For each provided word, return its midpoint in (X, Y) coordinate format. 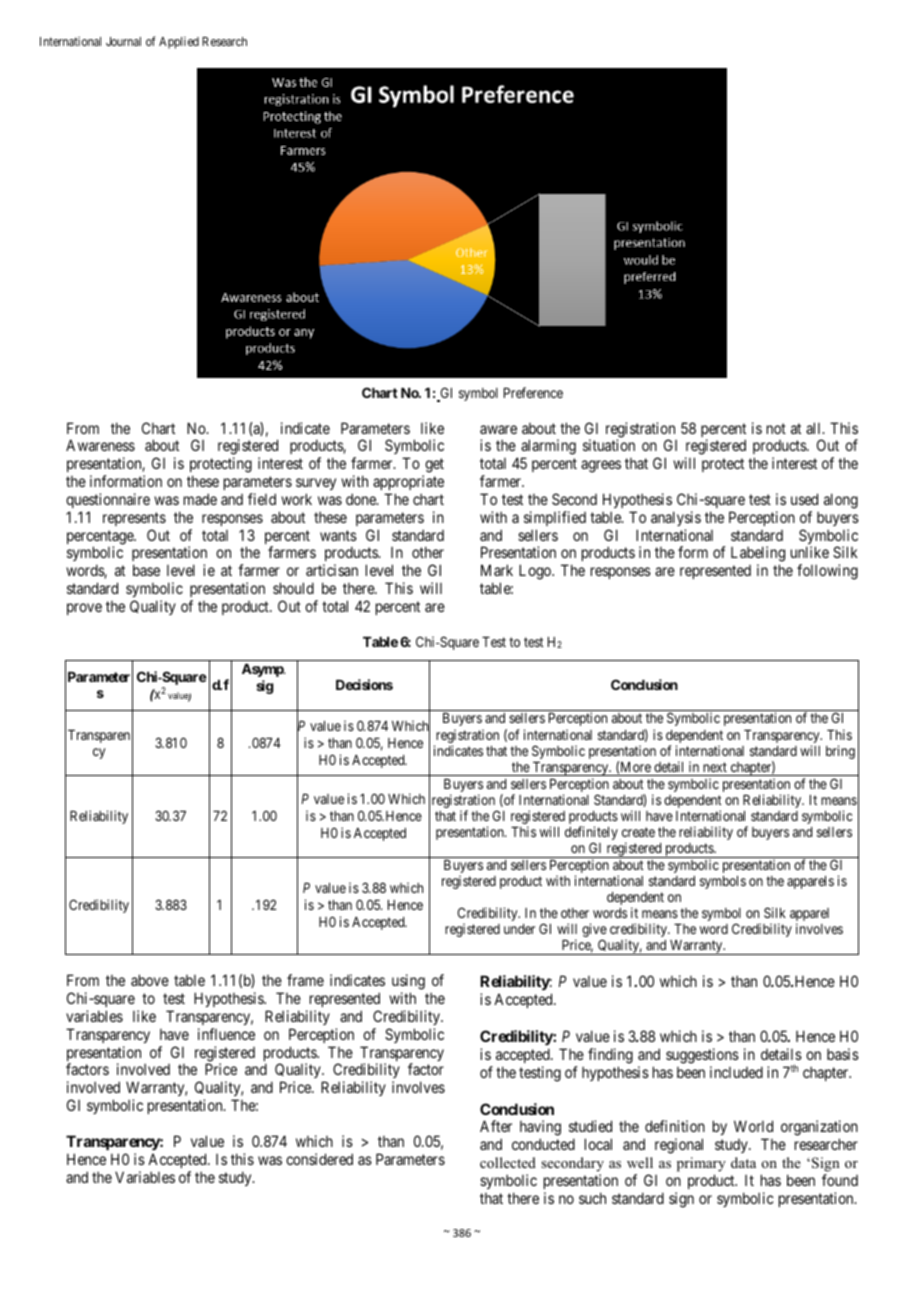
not (776, 428)
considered (319, 1159)
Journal (123, 41)
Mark (497, 570)
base (146, 570)
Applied (179, 42)
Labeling (758, 555)
